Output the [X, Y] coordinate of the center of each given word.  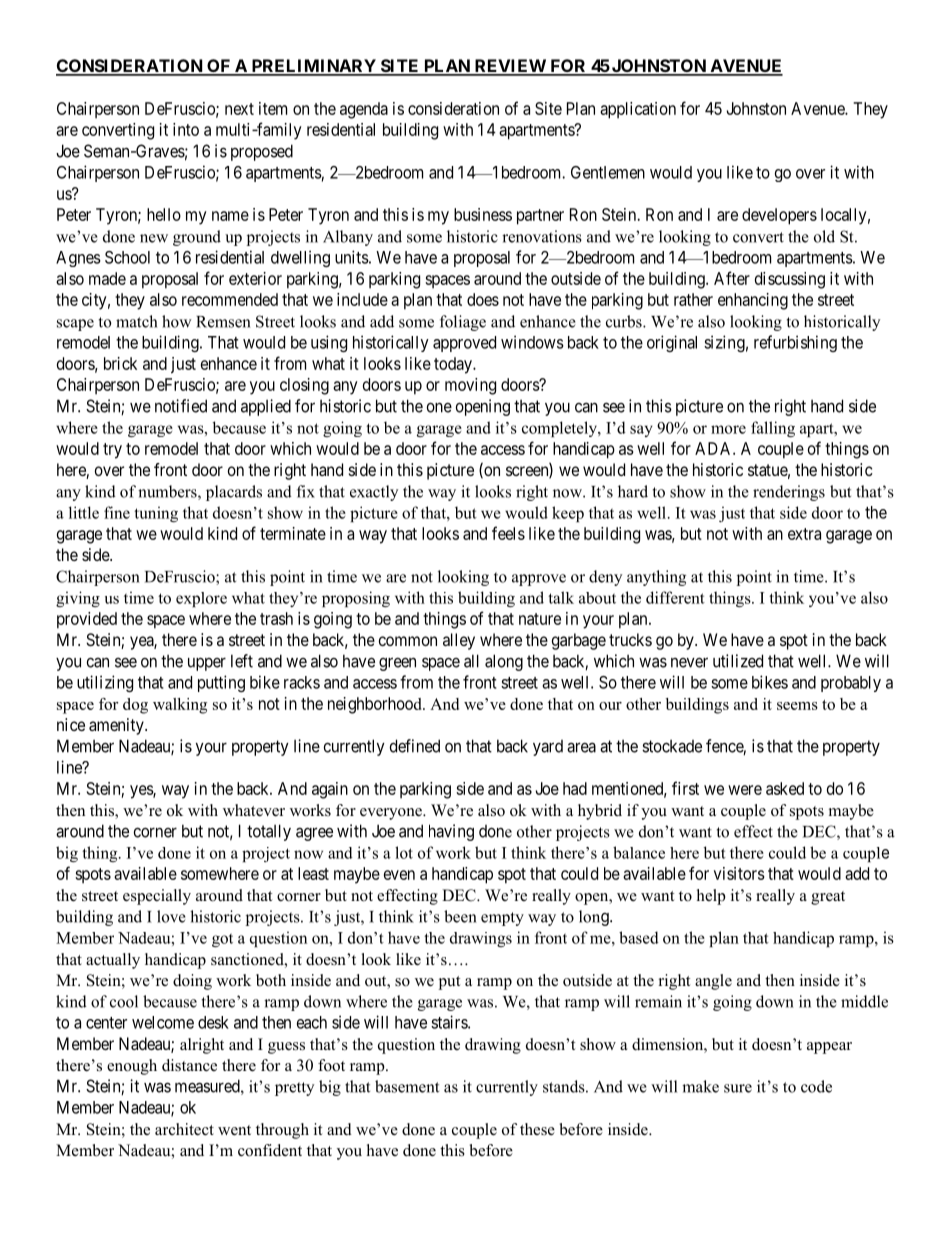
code [816, 1086]
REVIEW [510, 67]
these [537, 1129]
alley [459, 641]
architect [184, 1129]
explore [201, 599]
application [638, 110]
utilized [738, 661]
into [186, 129]
